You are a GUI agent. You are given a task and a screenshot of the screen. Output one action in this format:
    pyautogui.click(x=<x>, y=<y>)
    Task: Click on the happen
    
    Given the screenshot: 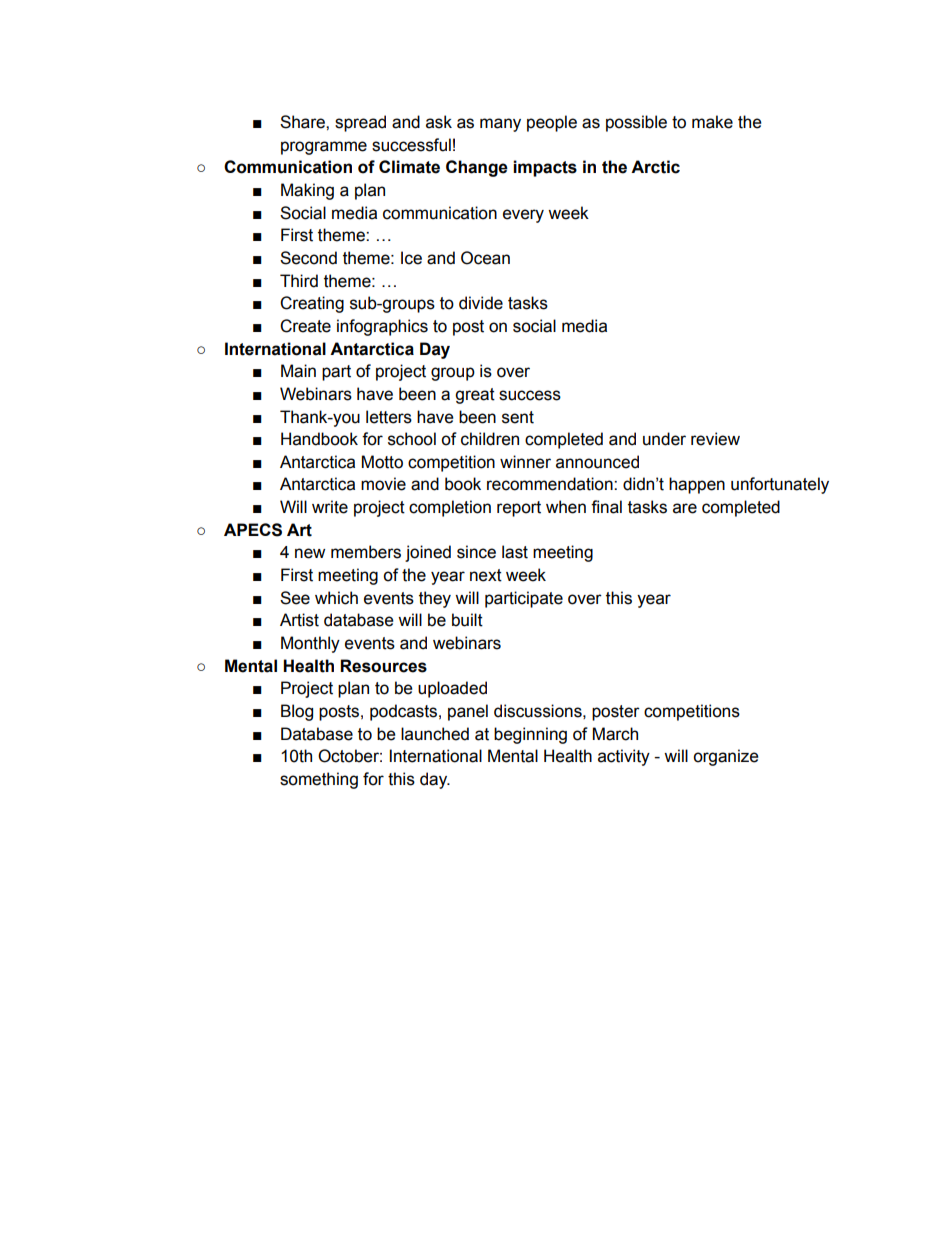 What is the action you would take?
    pyautogui.click(x=697, y=485)
